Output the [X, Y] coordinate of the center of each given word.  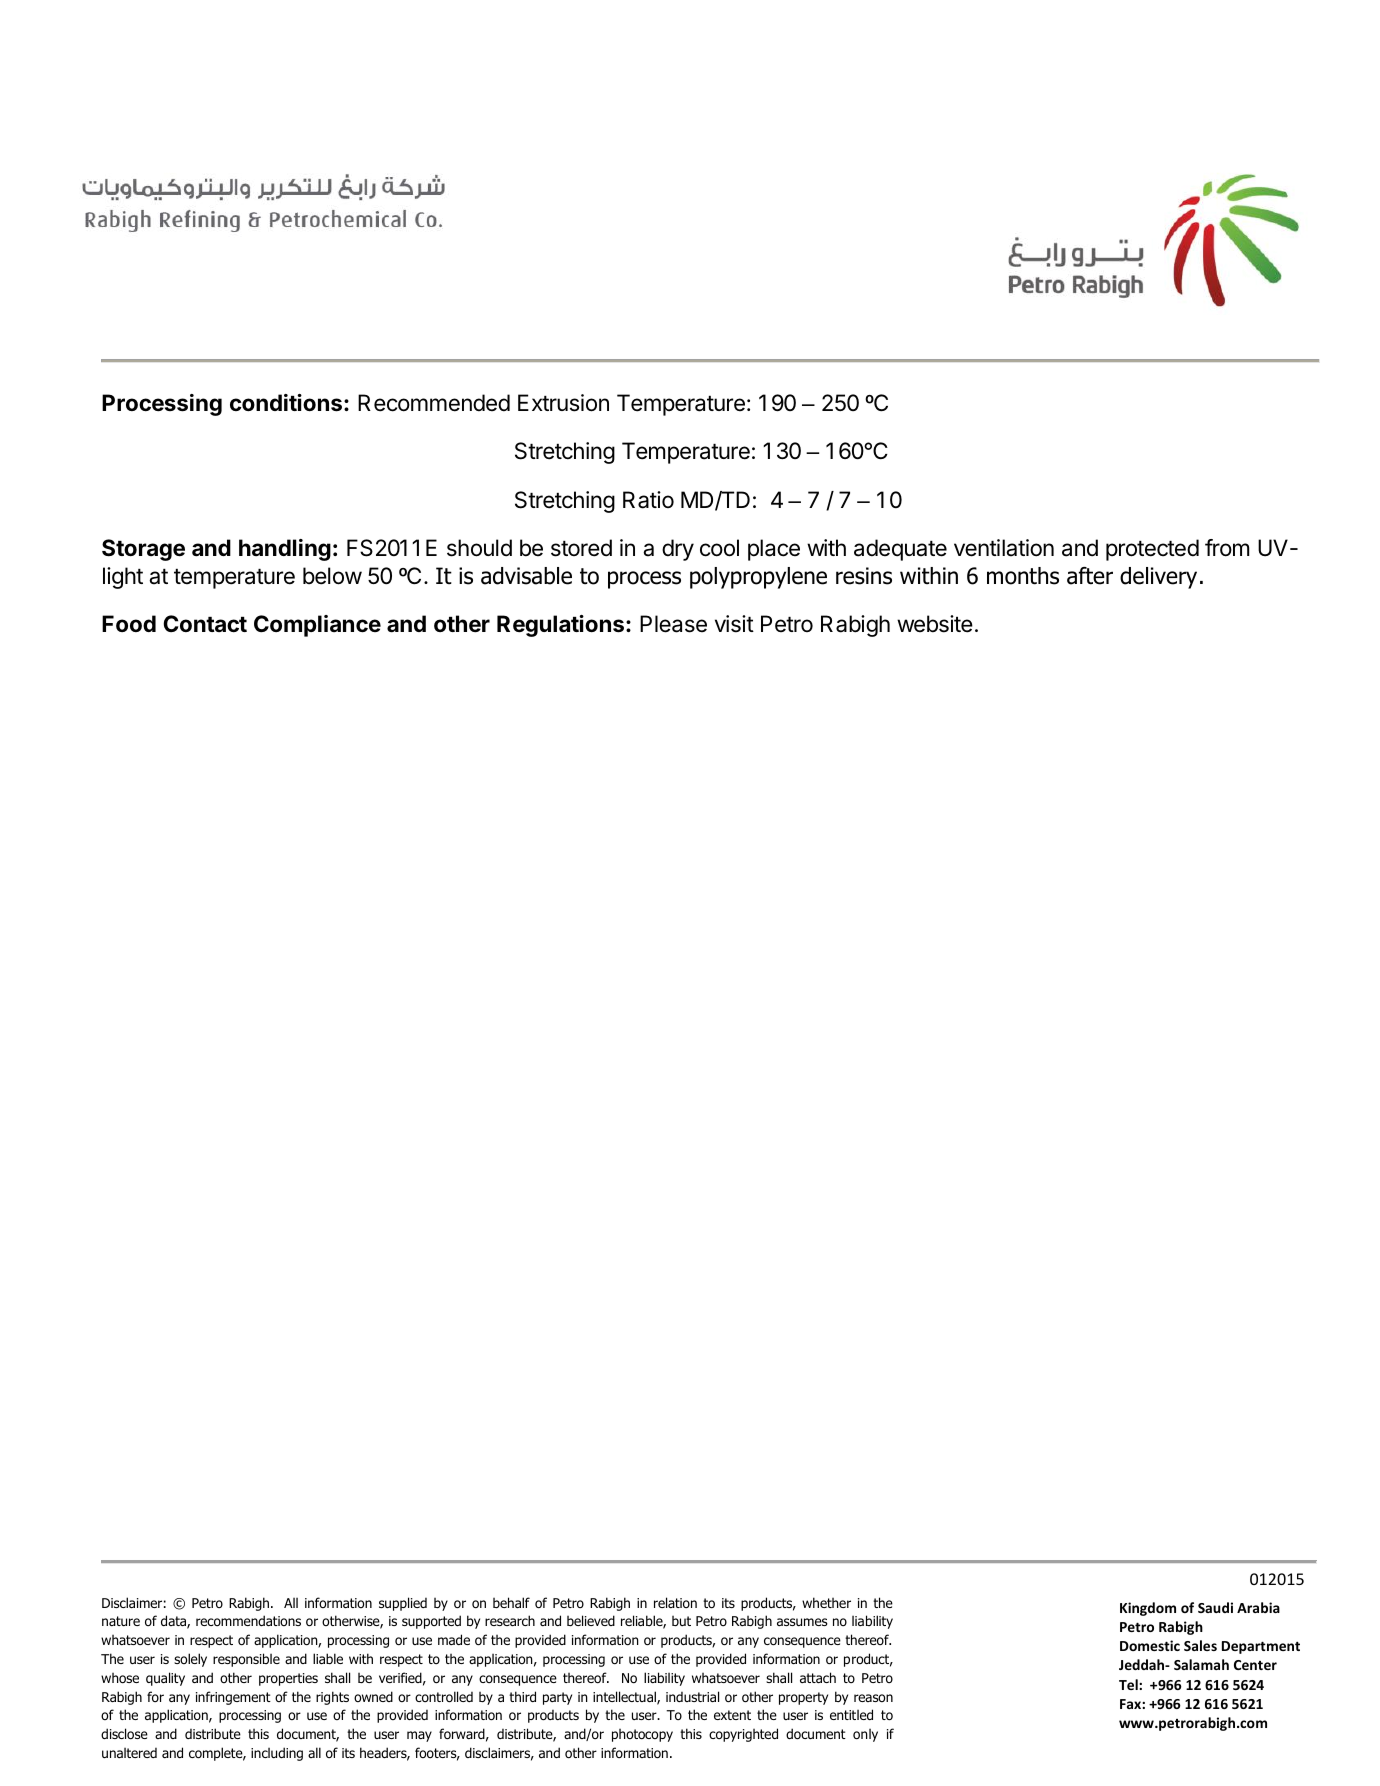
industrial [692, 1696]
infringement [233, 1698]
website [935, 624]
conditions [287, 403]
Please [673, 624]
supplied [403, 1604]
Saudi [1215, 1607]
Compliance [317, 626]
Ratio [648, 500]
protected [1152, 550]
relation [675, 1602]
